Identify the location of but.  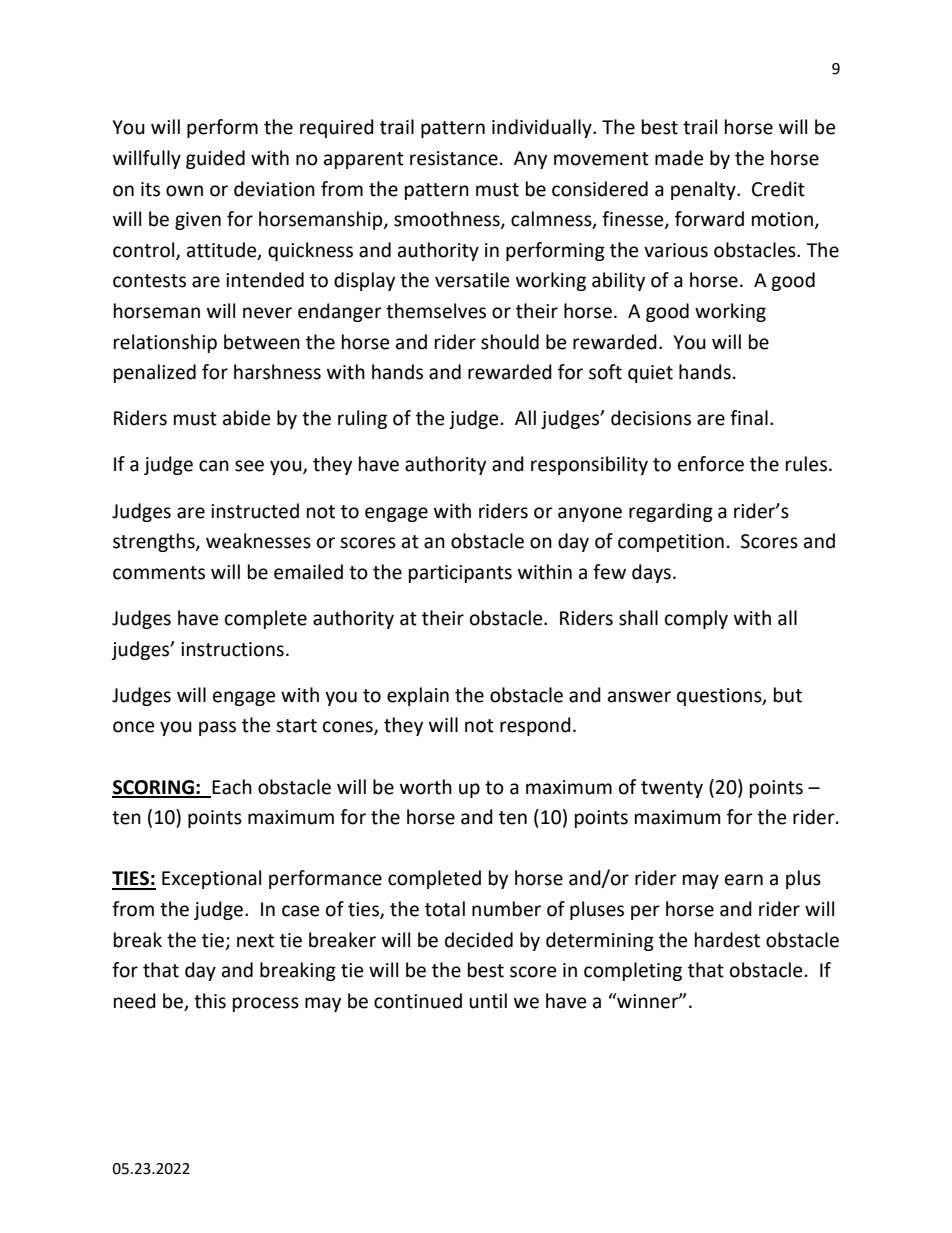
(788, 695).
